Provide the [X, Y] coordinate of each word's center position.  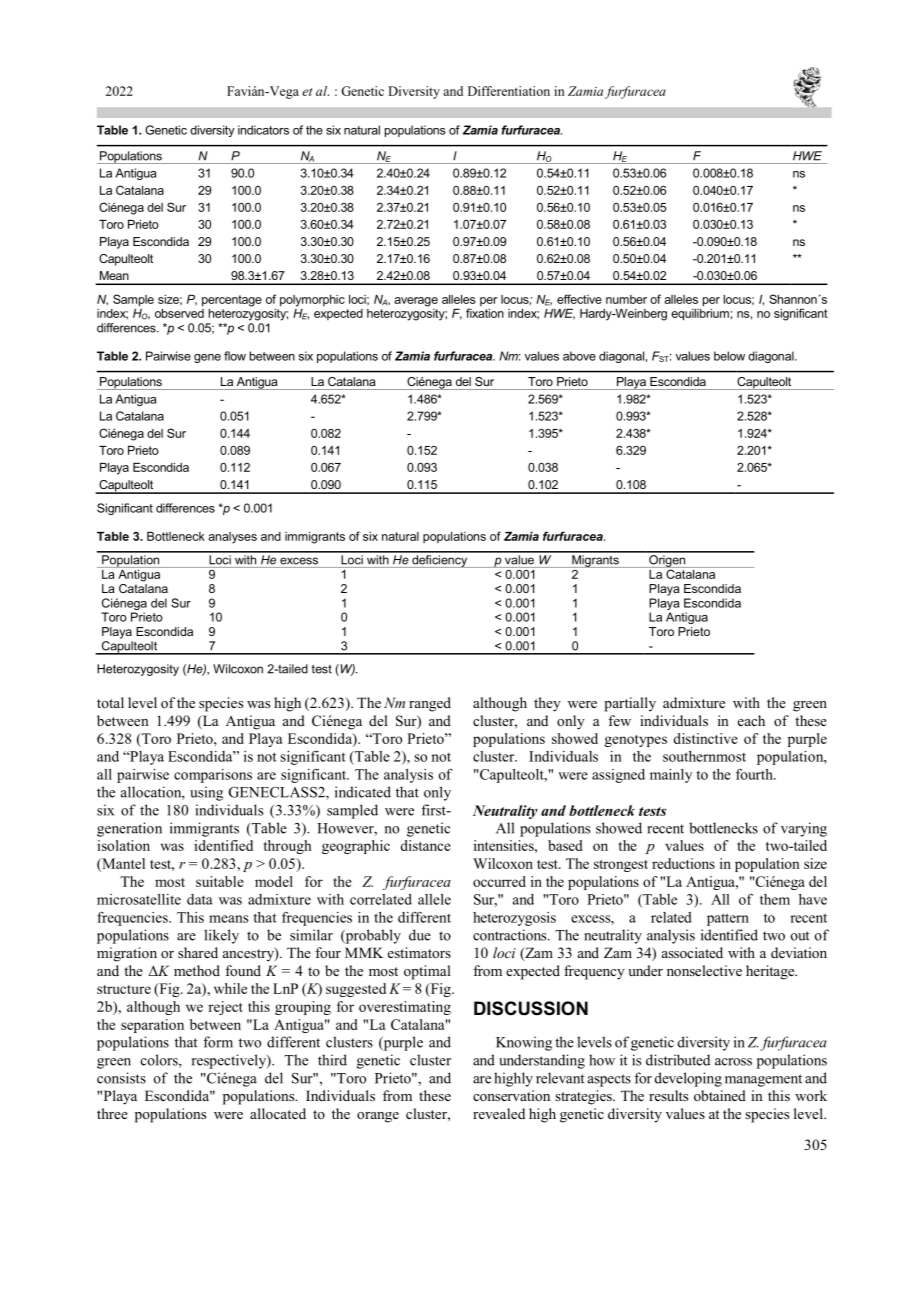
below [729, 356]
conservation [511, 1095]
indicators [263, 130]
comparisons [213, 776]
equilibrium [700, 313]
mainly [671, 776]
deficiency [440, 560]
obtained [720, 1095]
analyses [232, 538]
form [218, 1042]
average [416, 302]
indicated [363, 792]
